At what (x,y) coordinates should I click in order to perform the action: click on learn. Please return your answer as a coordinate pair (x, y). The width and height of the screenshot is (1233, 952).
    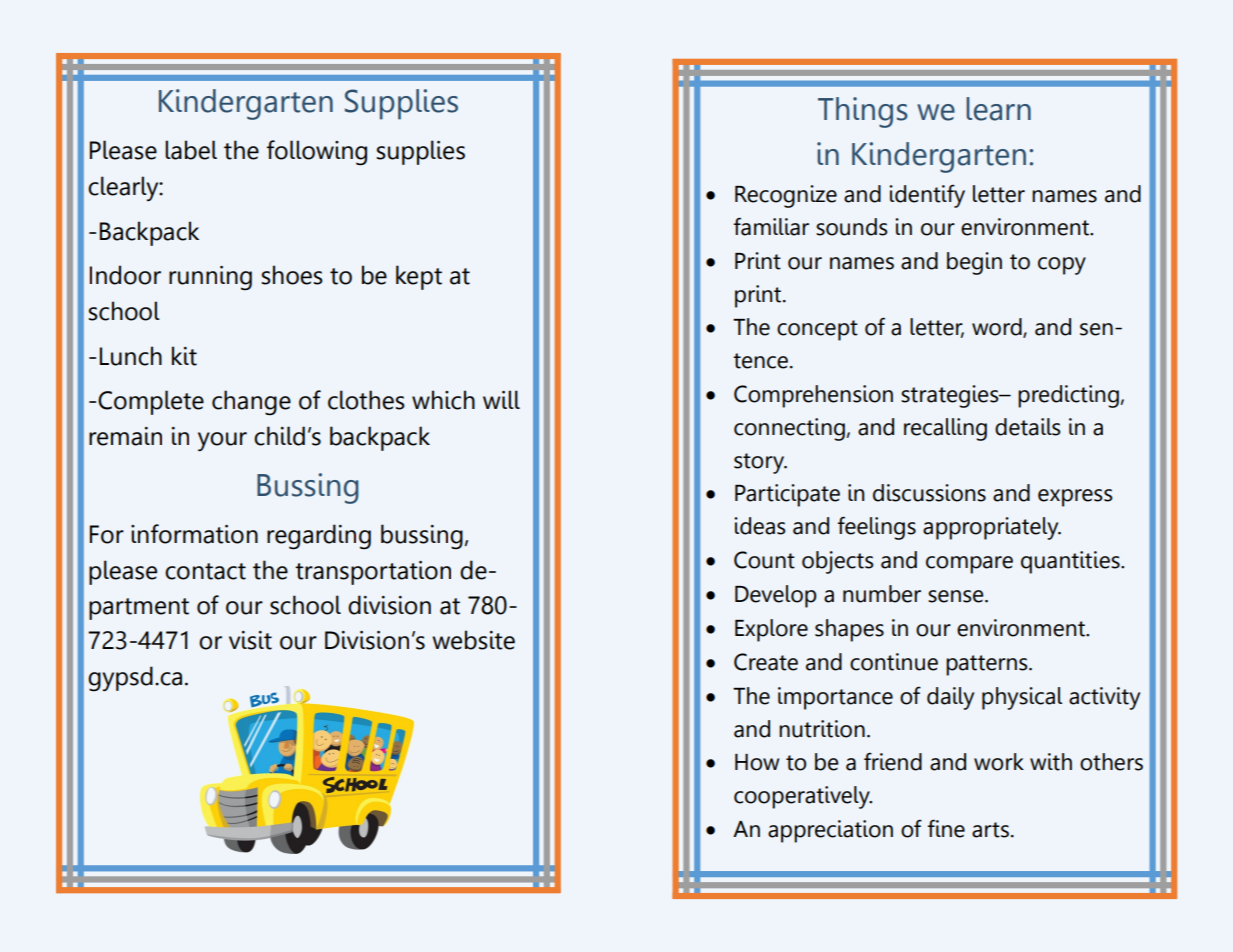
    Looking at the image, I should click on (998, 109).
